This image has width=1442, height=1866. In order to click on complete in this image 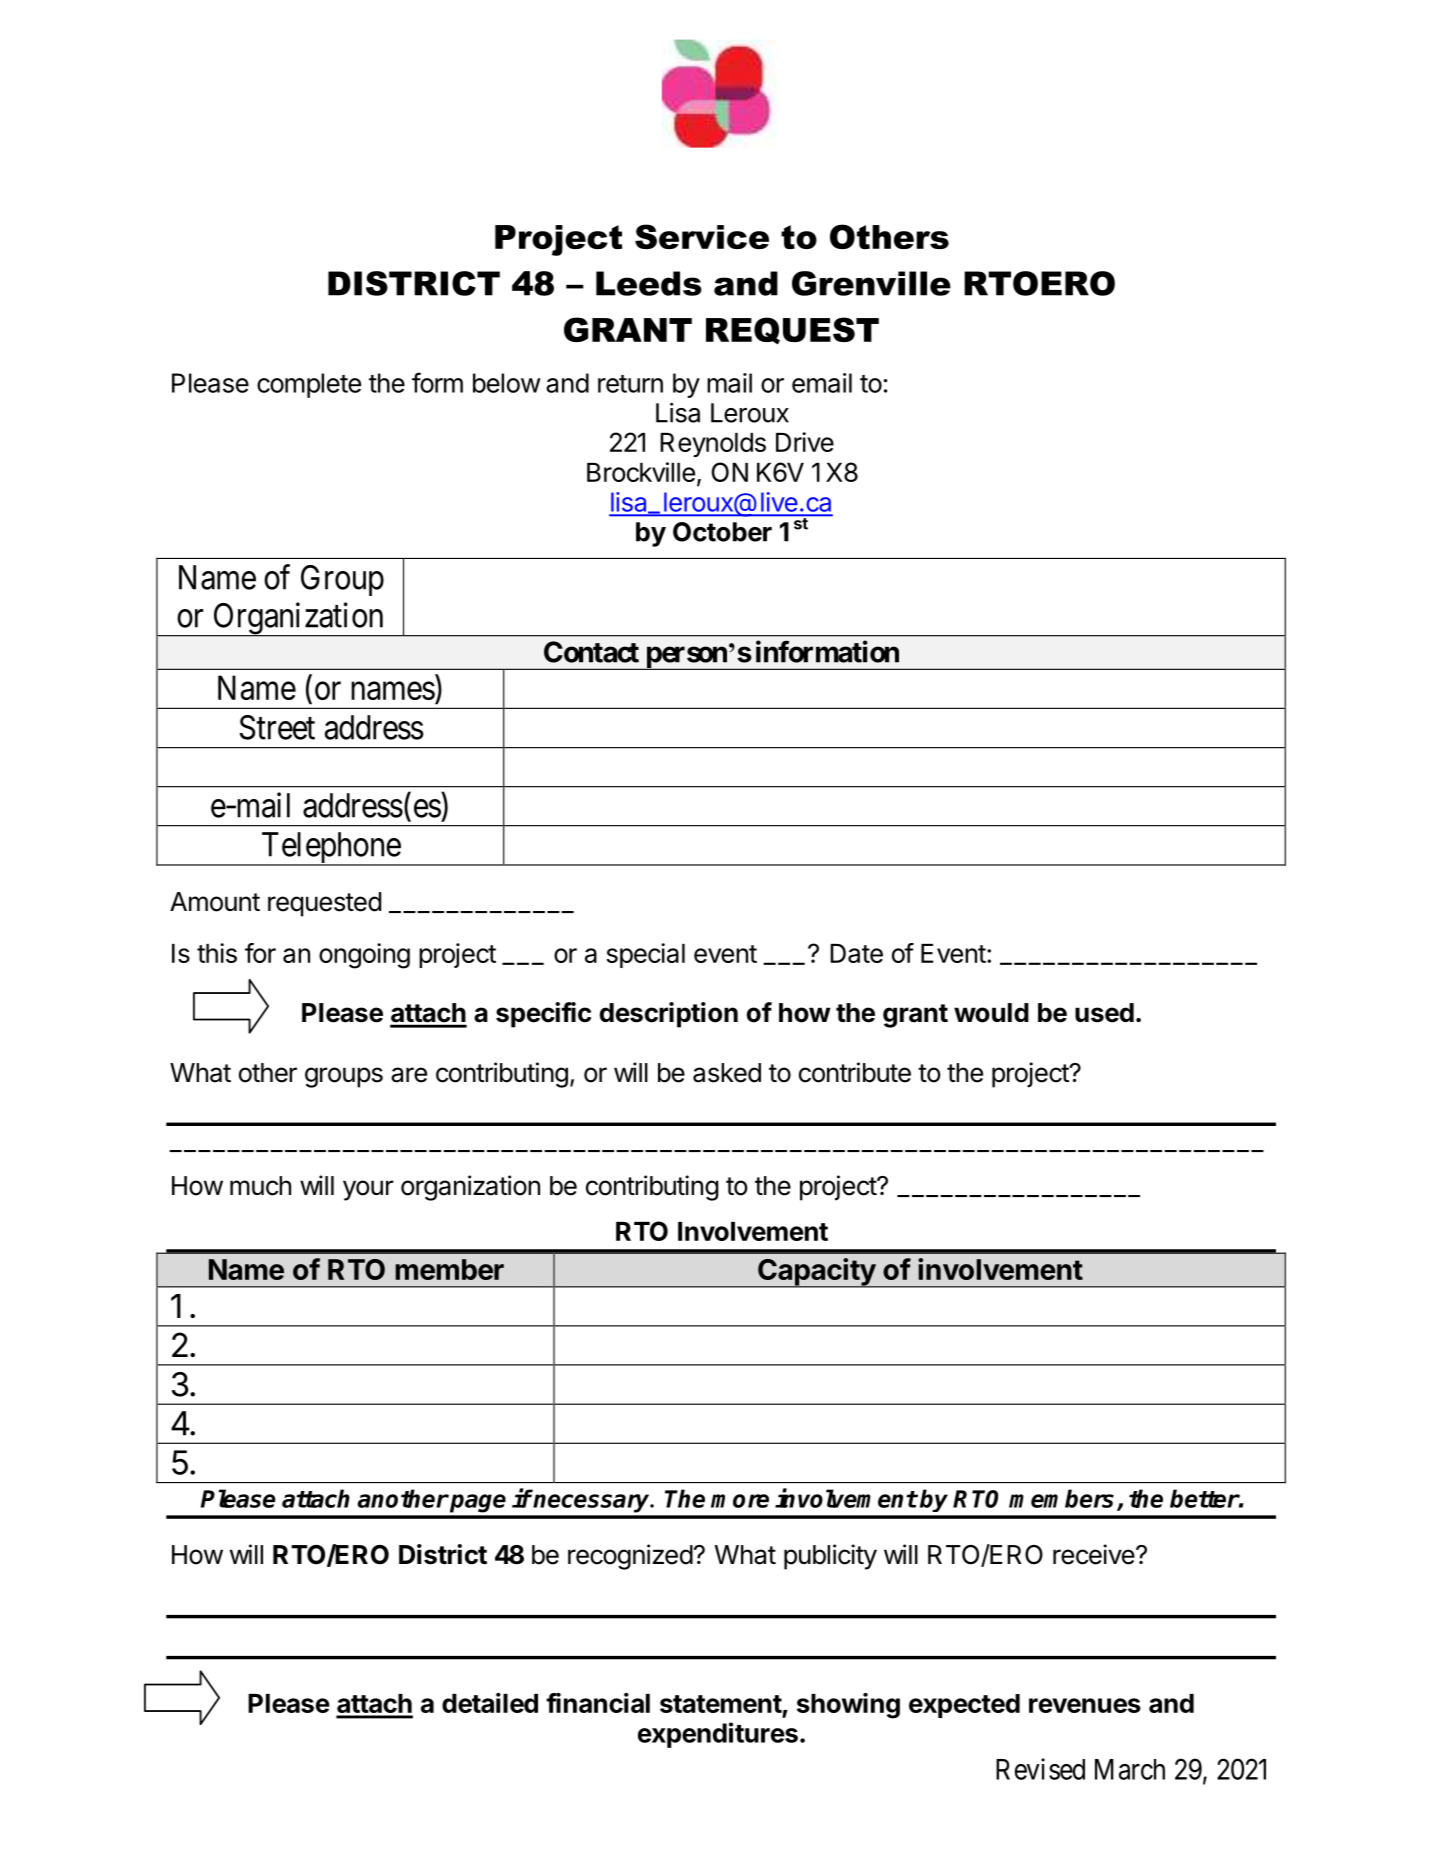, I will do `click(309, 385)`.
